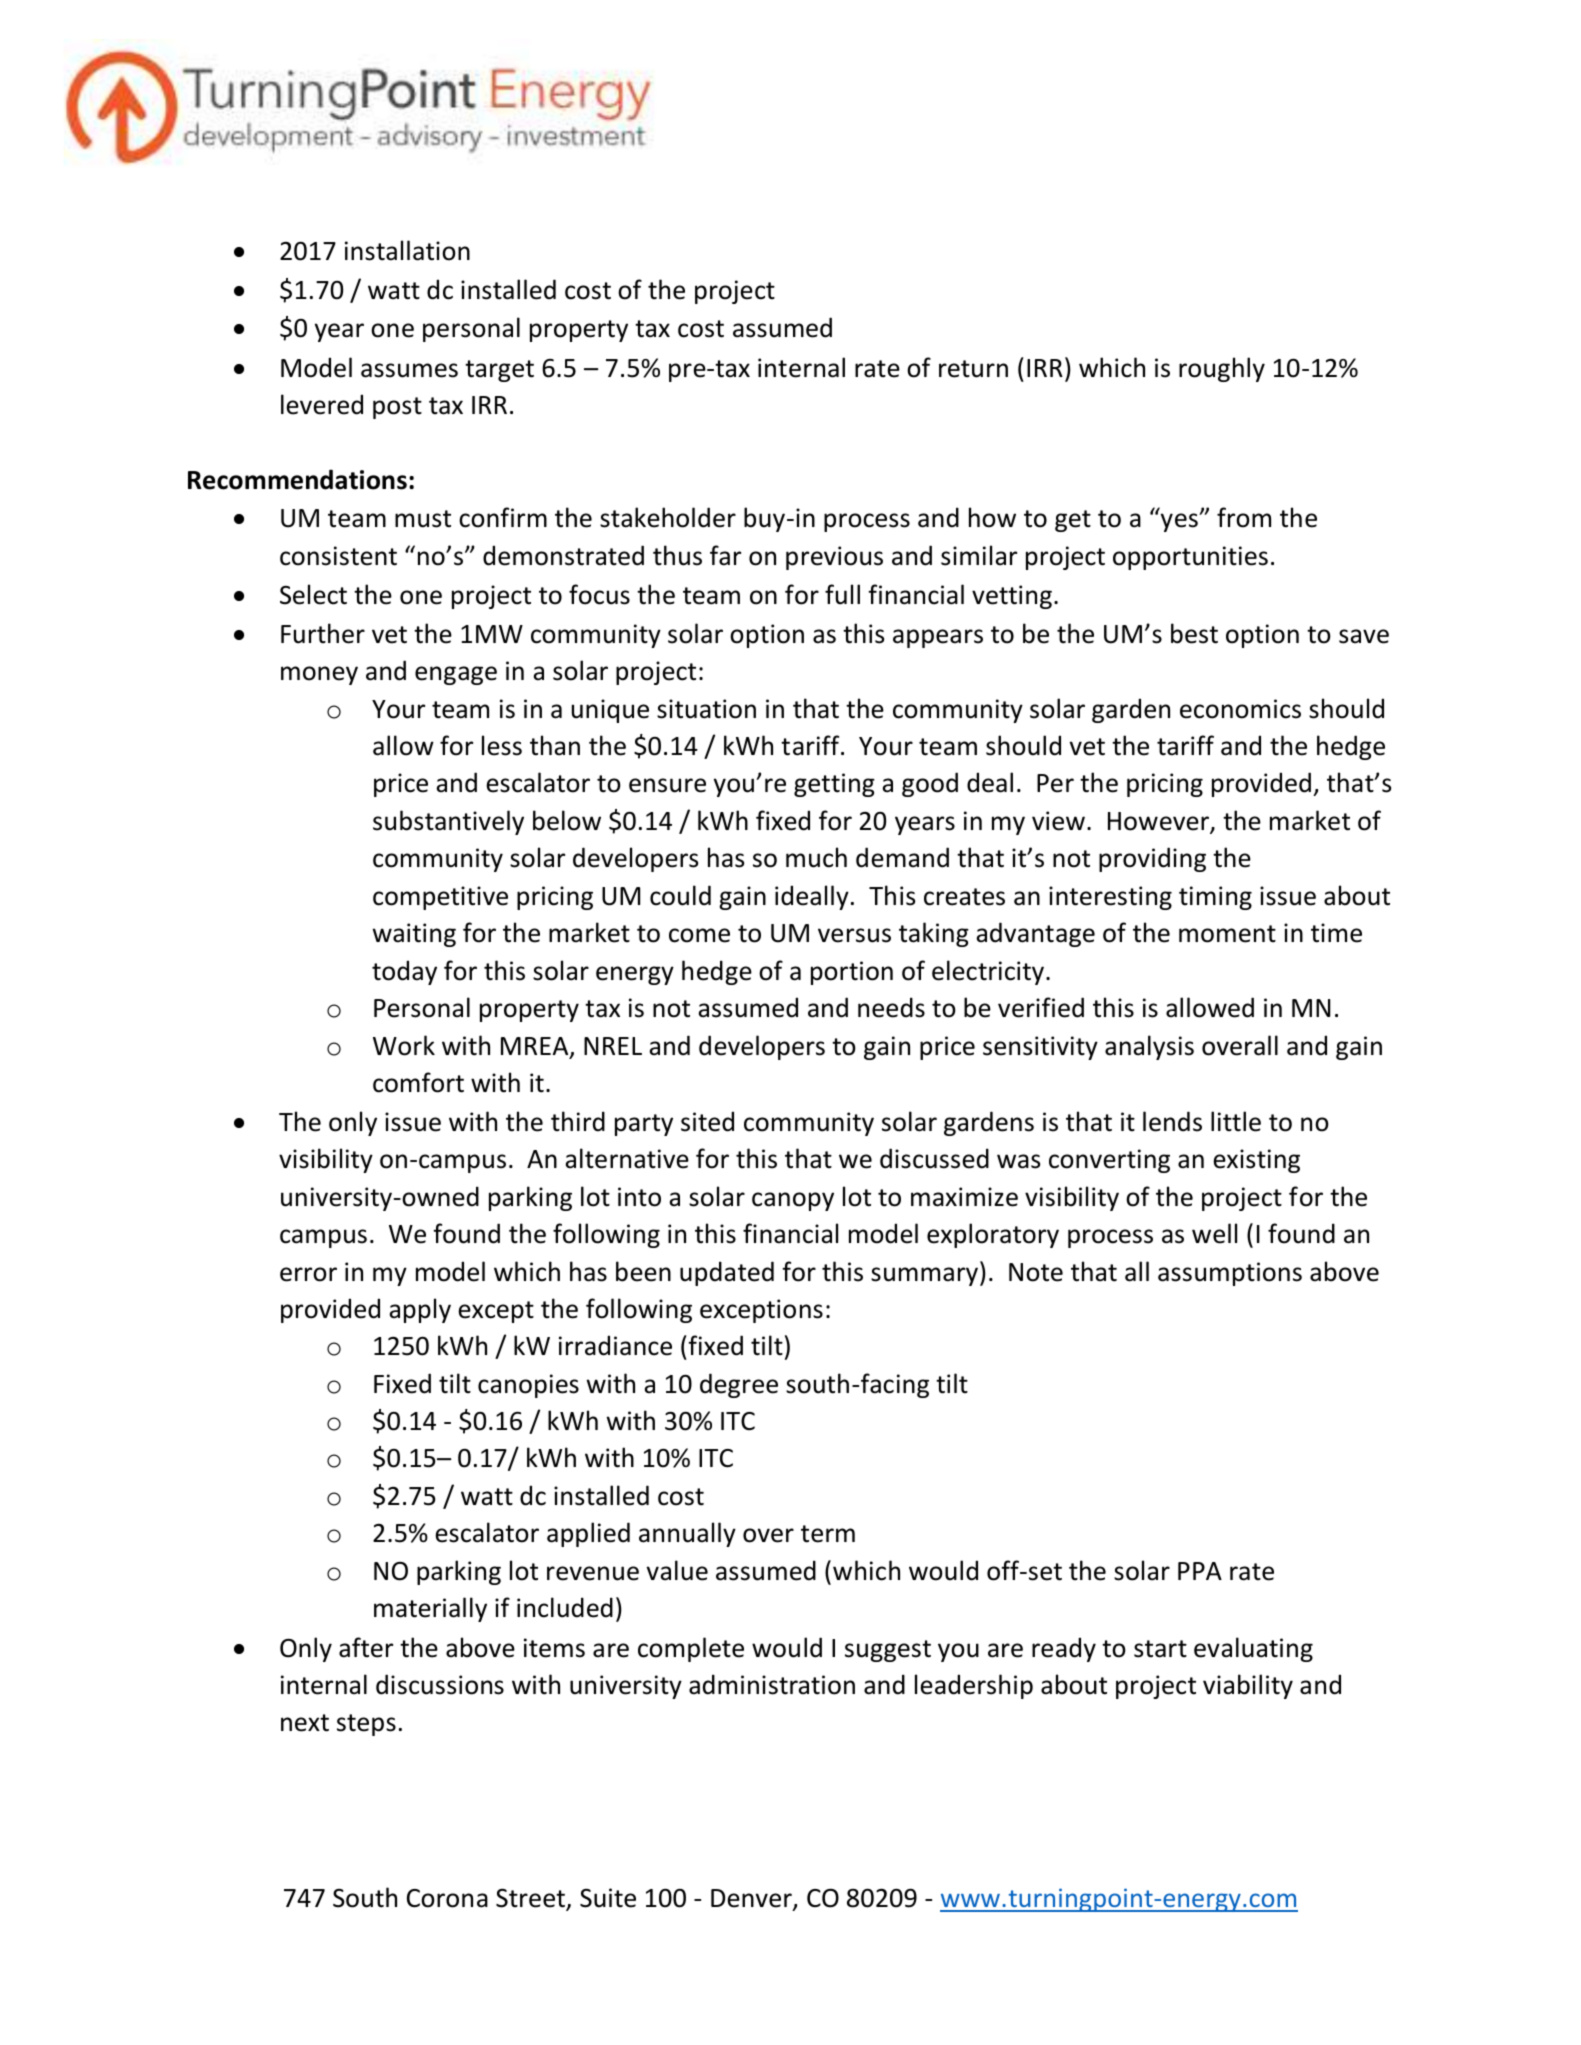 The width and height of the screenshot is (1581, 2045). I want to click on return, so click(973, 369).
